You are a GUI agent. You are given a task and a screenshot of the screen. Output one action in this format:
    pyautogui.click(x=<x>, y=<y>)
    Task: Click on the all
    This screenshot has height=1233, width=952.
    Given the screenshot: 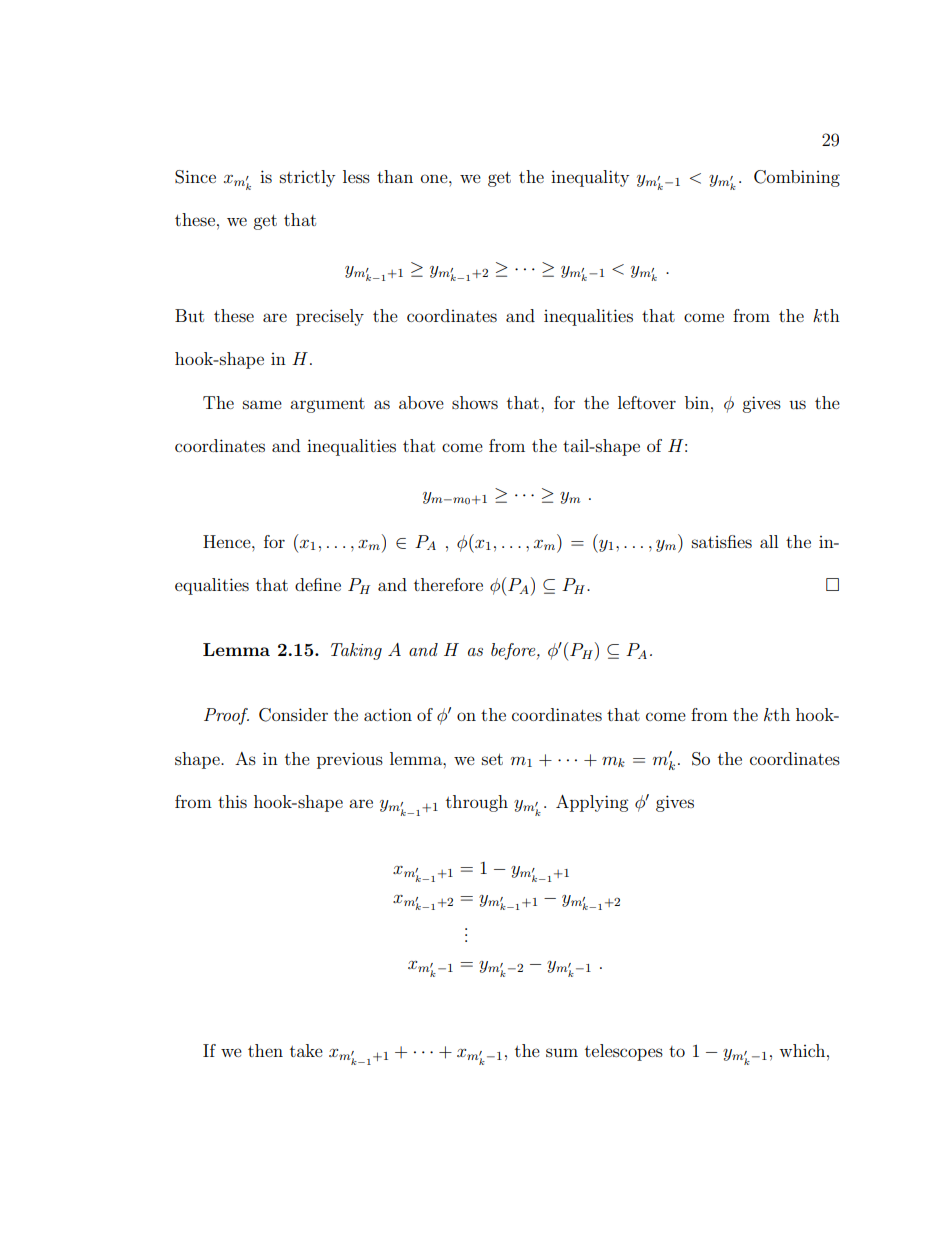 What is the action you would take?
    pyautogui.click(x=769, y=541)
